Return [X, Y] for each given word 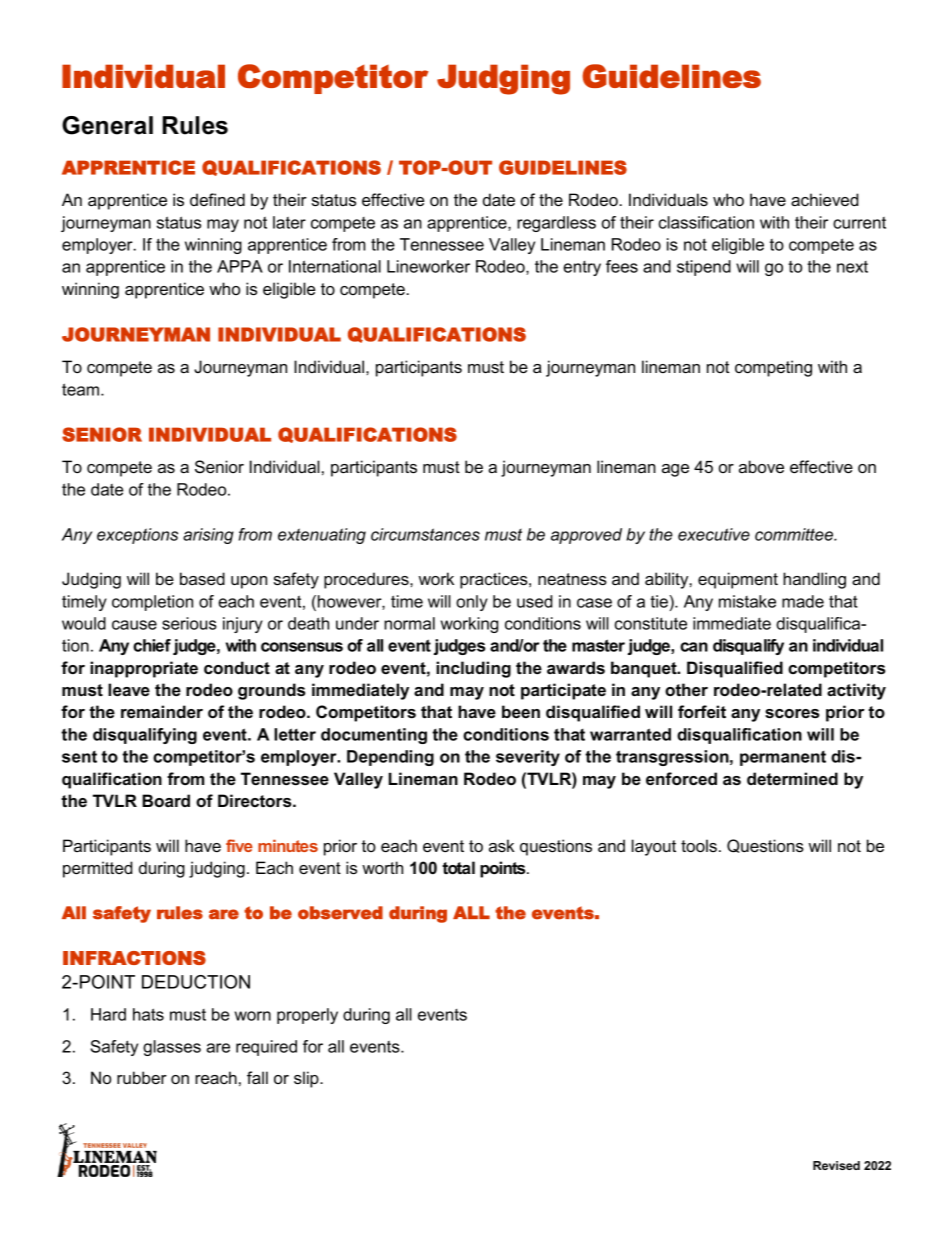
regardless [556, 224]
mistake [747, 601]
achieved [824, 199]
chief [152, 645]
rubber [142, 1077]
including [473, 669]
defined [217, 199]
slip [307, 1079]
